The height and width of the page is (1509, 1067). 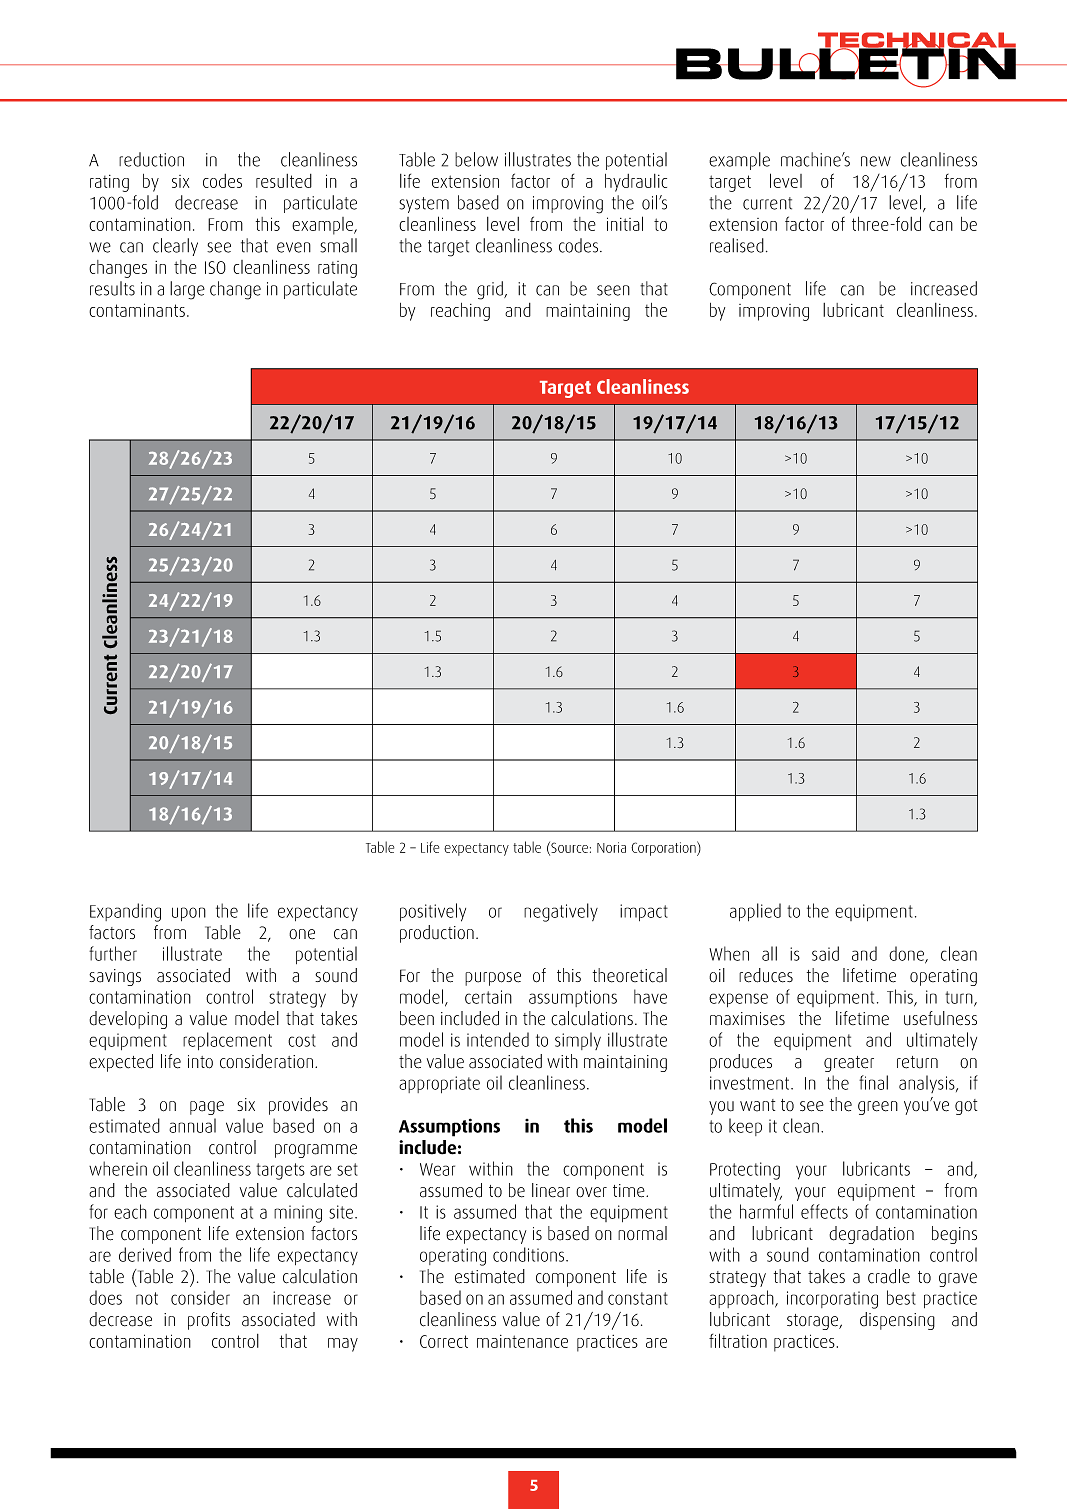 I want to click on maintenance, so click(x=522, y=1341).
